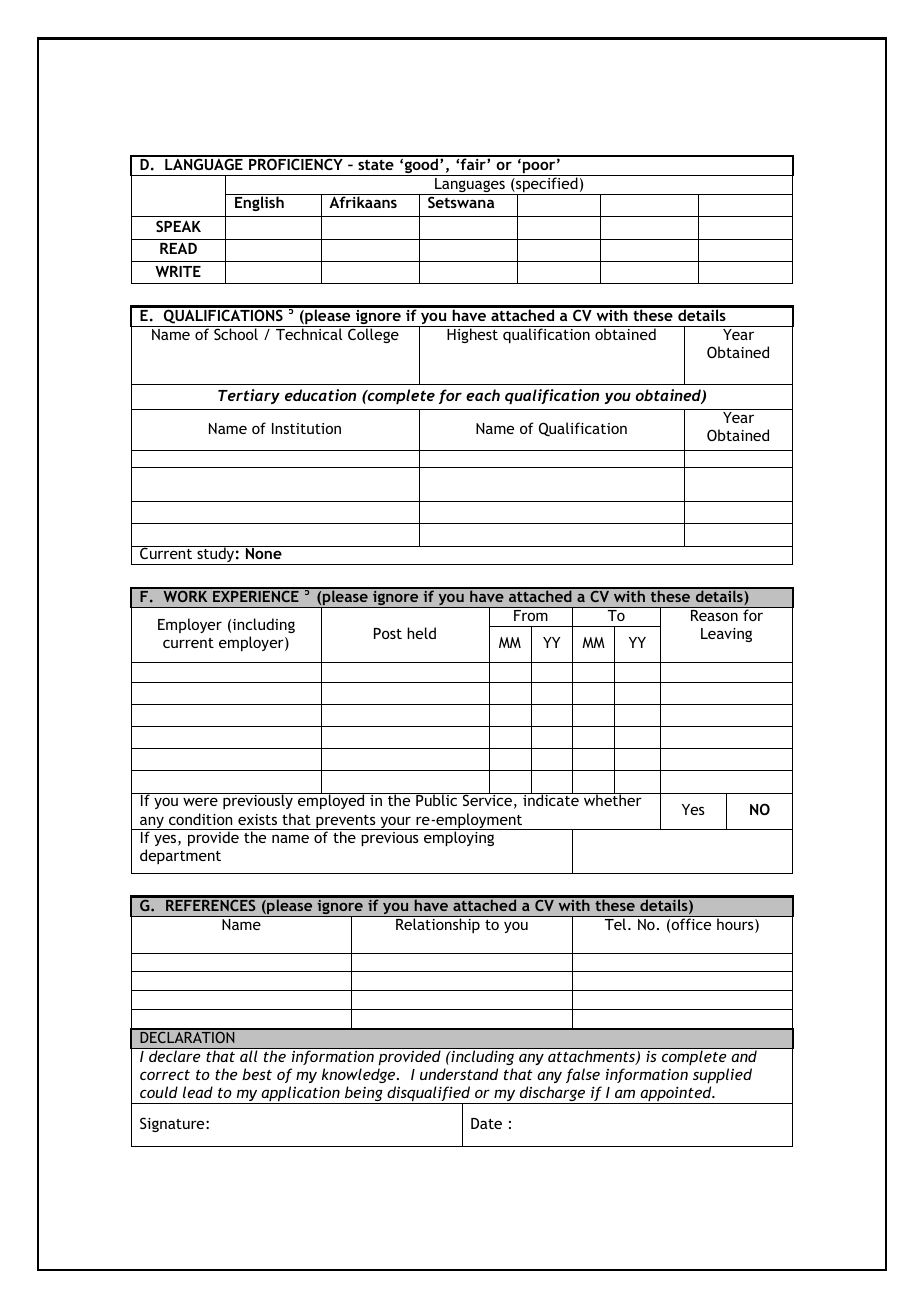  What do you see at coordinates (459, 838) in the screenshot?
I see `employing` at bounding box center [459, 838].
